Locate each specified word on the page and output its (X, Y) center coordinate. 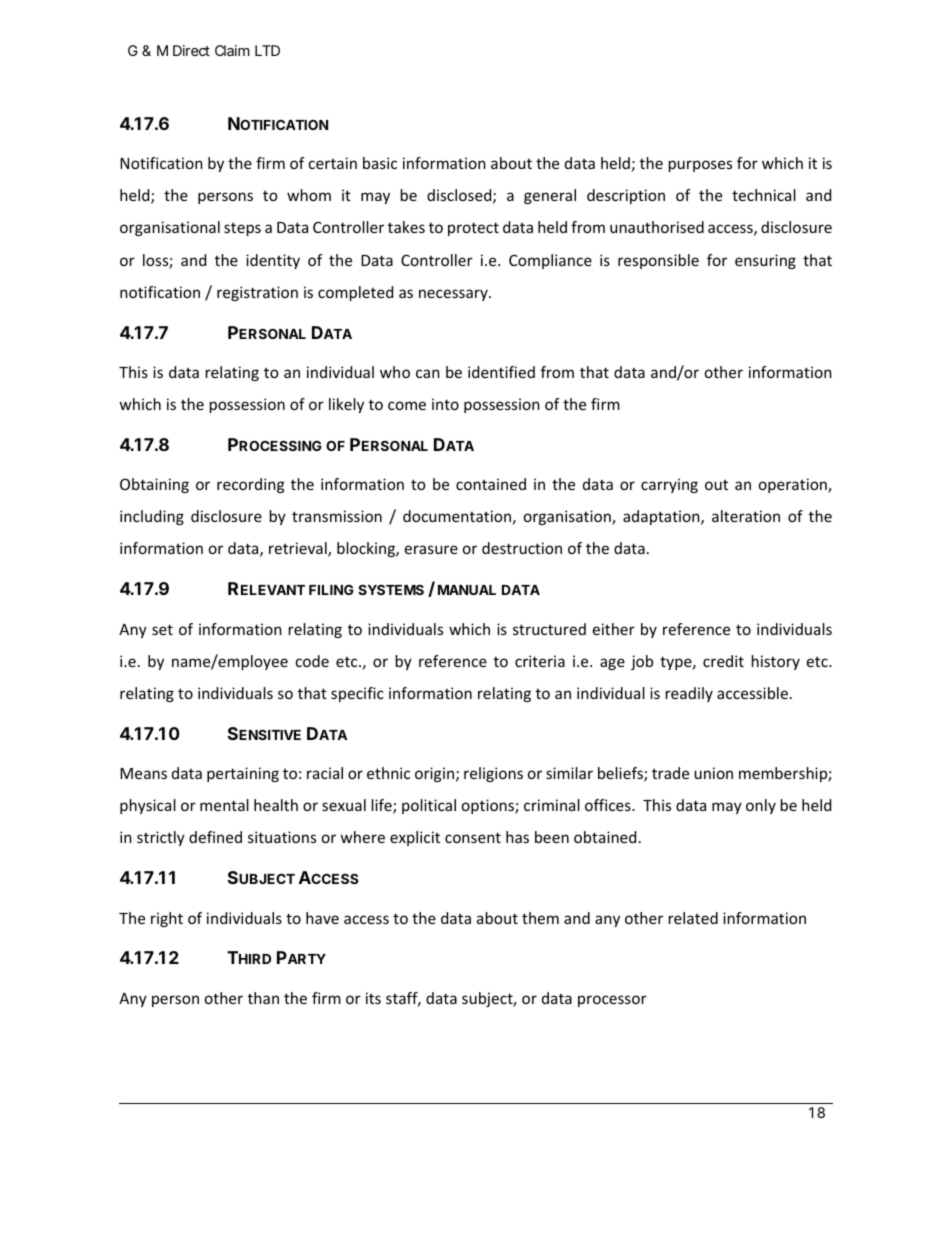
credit (723, 661)
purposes (700, 166)
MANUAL (467, 590)
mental (224, 805)
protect (473, 229)
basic (380, 163)
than (263, 998)
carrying (669, 485)
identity (273, 261)
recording (251, 485)
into (445, 404)
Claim (232, 50)
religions (493, 774)
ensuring (765, 261)
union (713, 773)
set (162, 629)
